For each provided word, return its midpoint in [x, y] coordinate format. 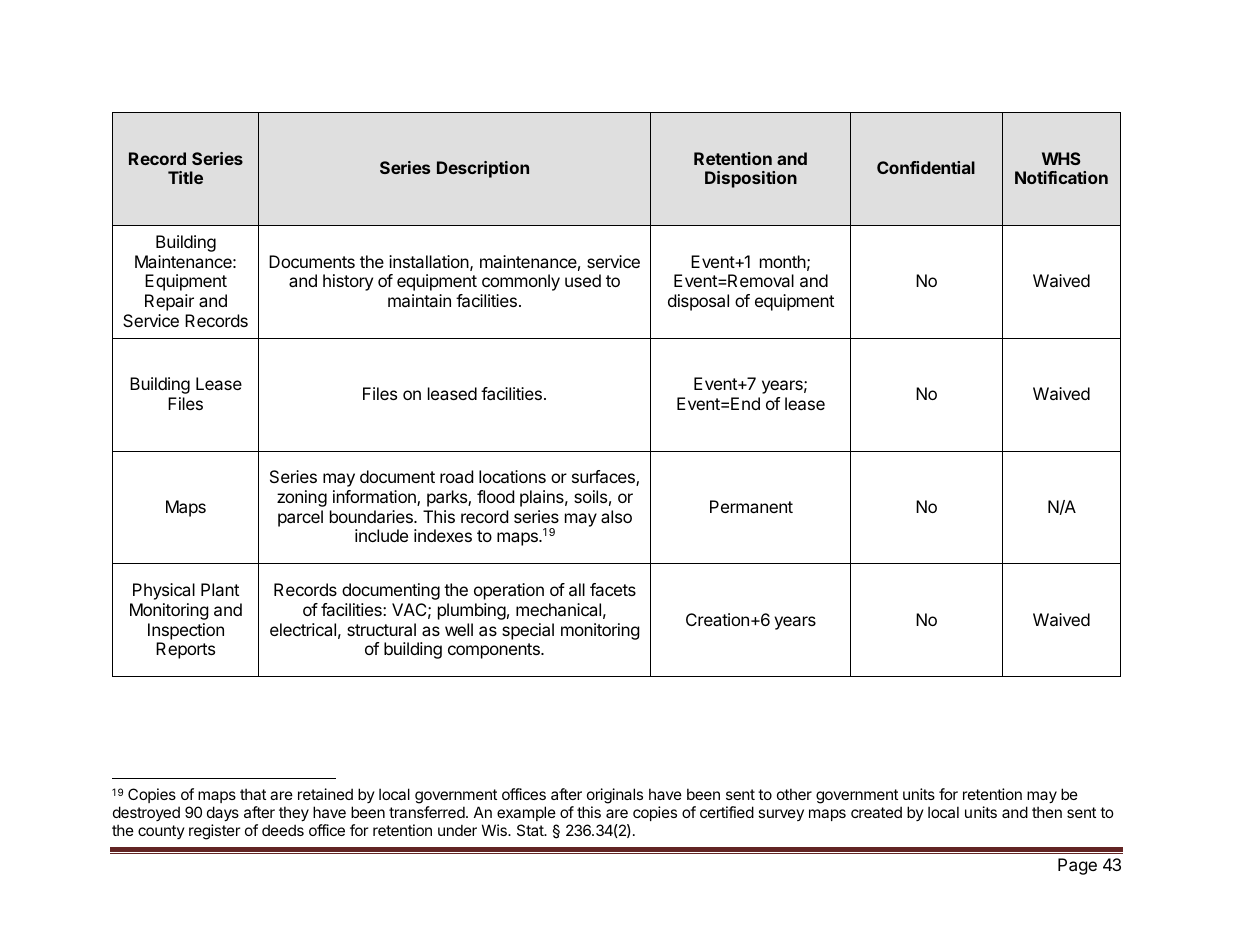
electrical [303, 629]
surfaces [604, 478]
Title [185, 177]
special [528, 631]
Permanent [751, 506]
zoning [302, 498]
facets [613, 589]
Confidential [926, 167]
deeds [283, 830]
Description [483, 169]
